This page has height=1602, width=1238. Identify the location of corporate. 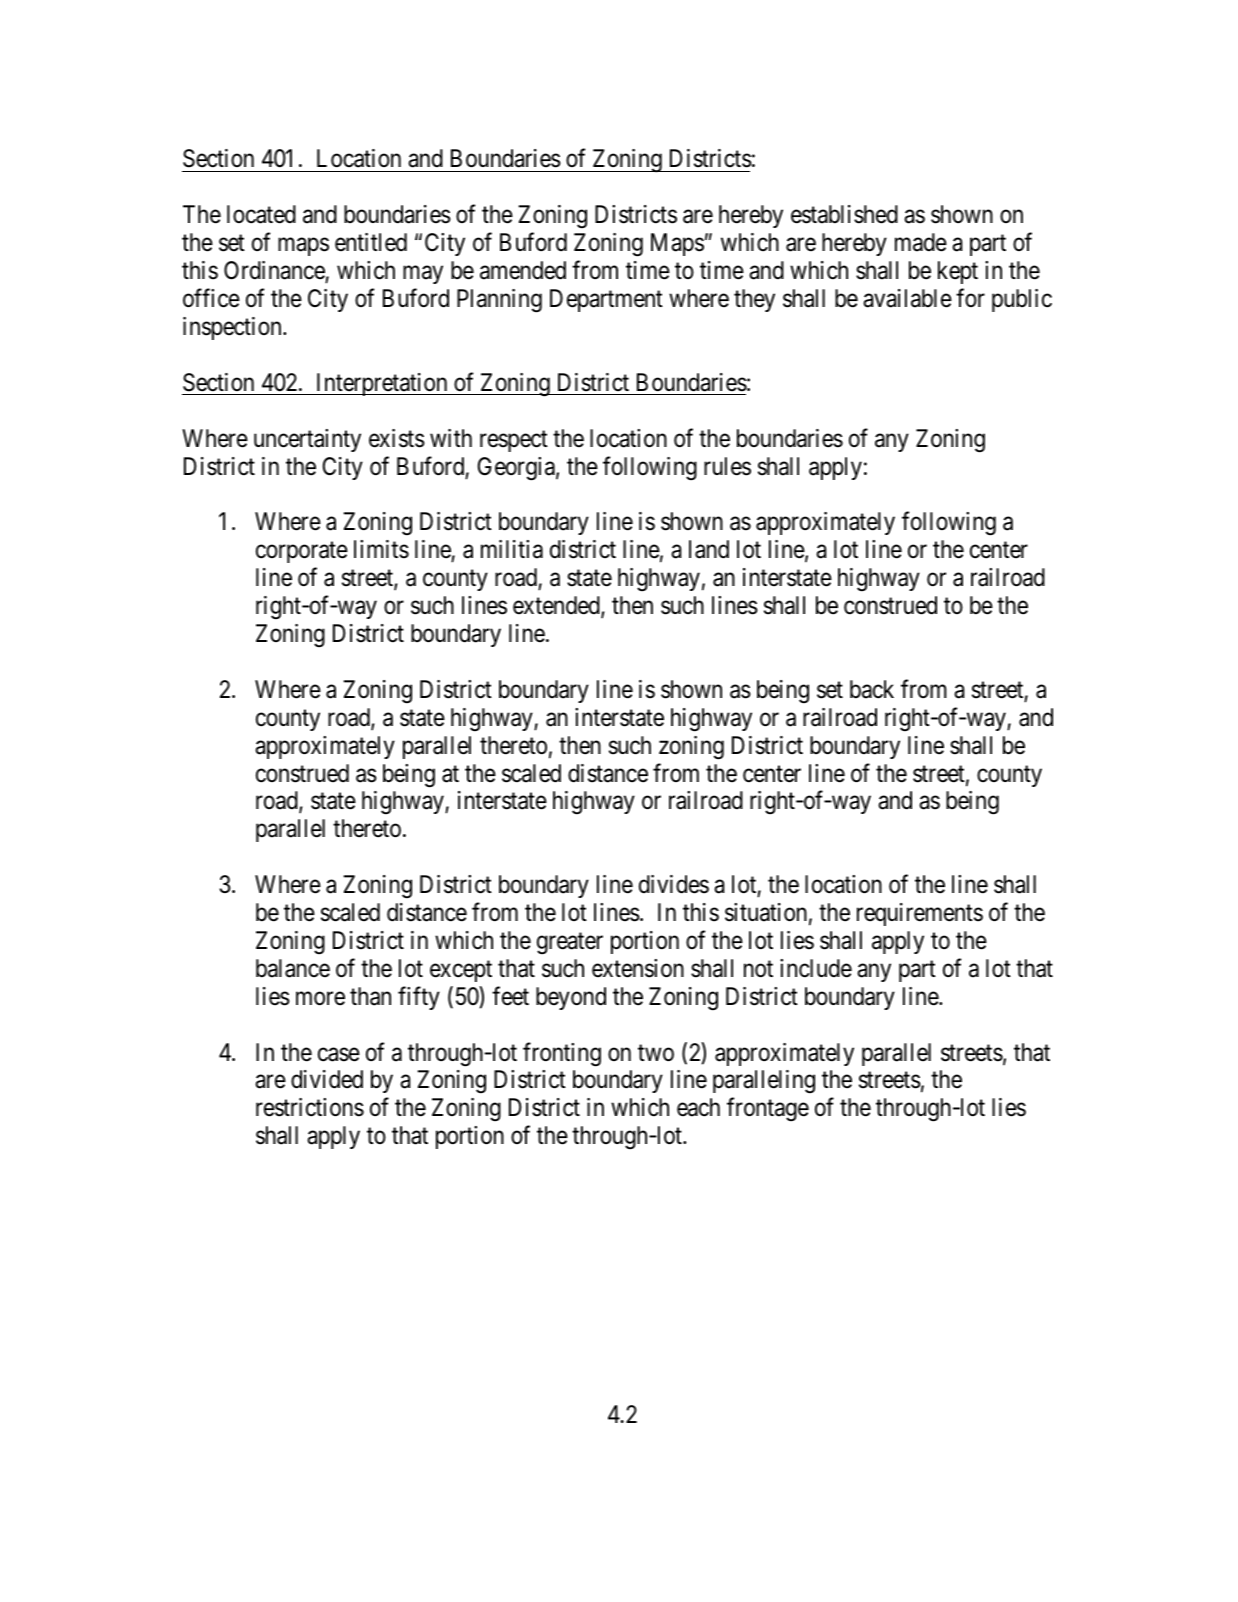
(302, 552).
